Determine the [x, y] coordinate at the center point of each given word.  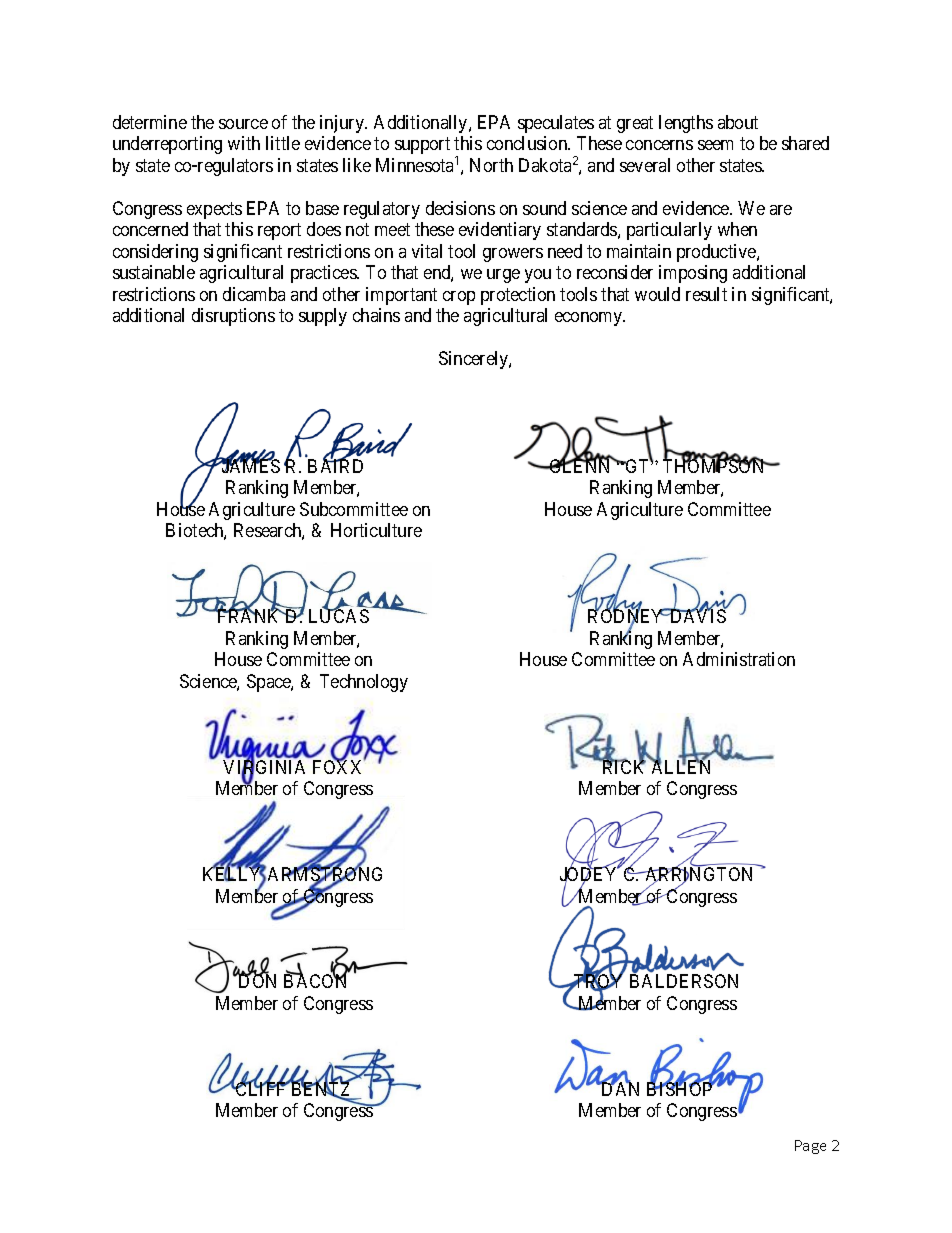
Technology [364, 683]
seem [715, 145]
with [244, 143]
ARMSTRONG [325, 875]
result [706, 294]
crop [459, 298]
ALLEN [680, 766]
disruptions [233, 317]
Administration [739, 659]
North [491, 165]
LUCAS [339, 616]
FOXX [339, 766]
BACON [315, 981]
